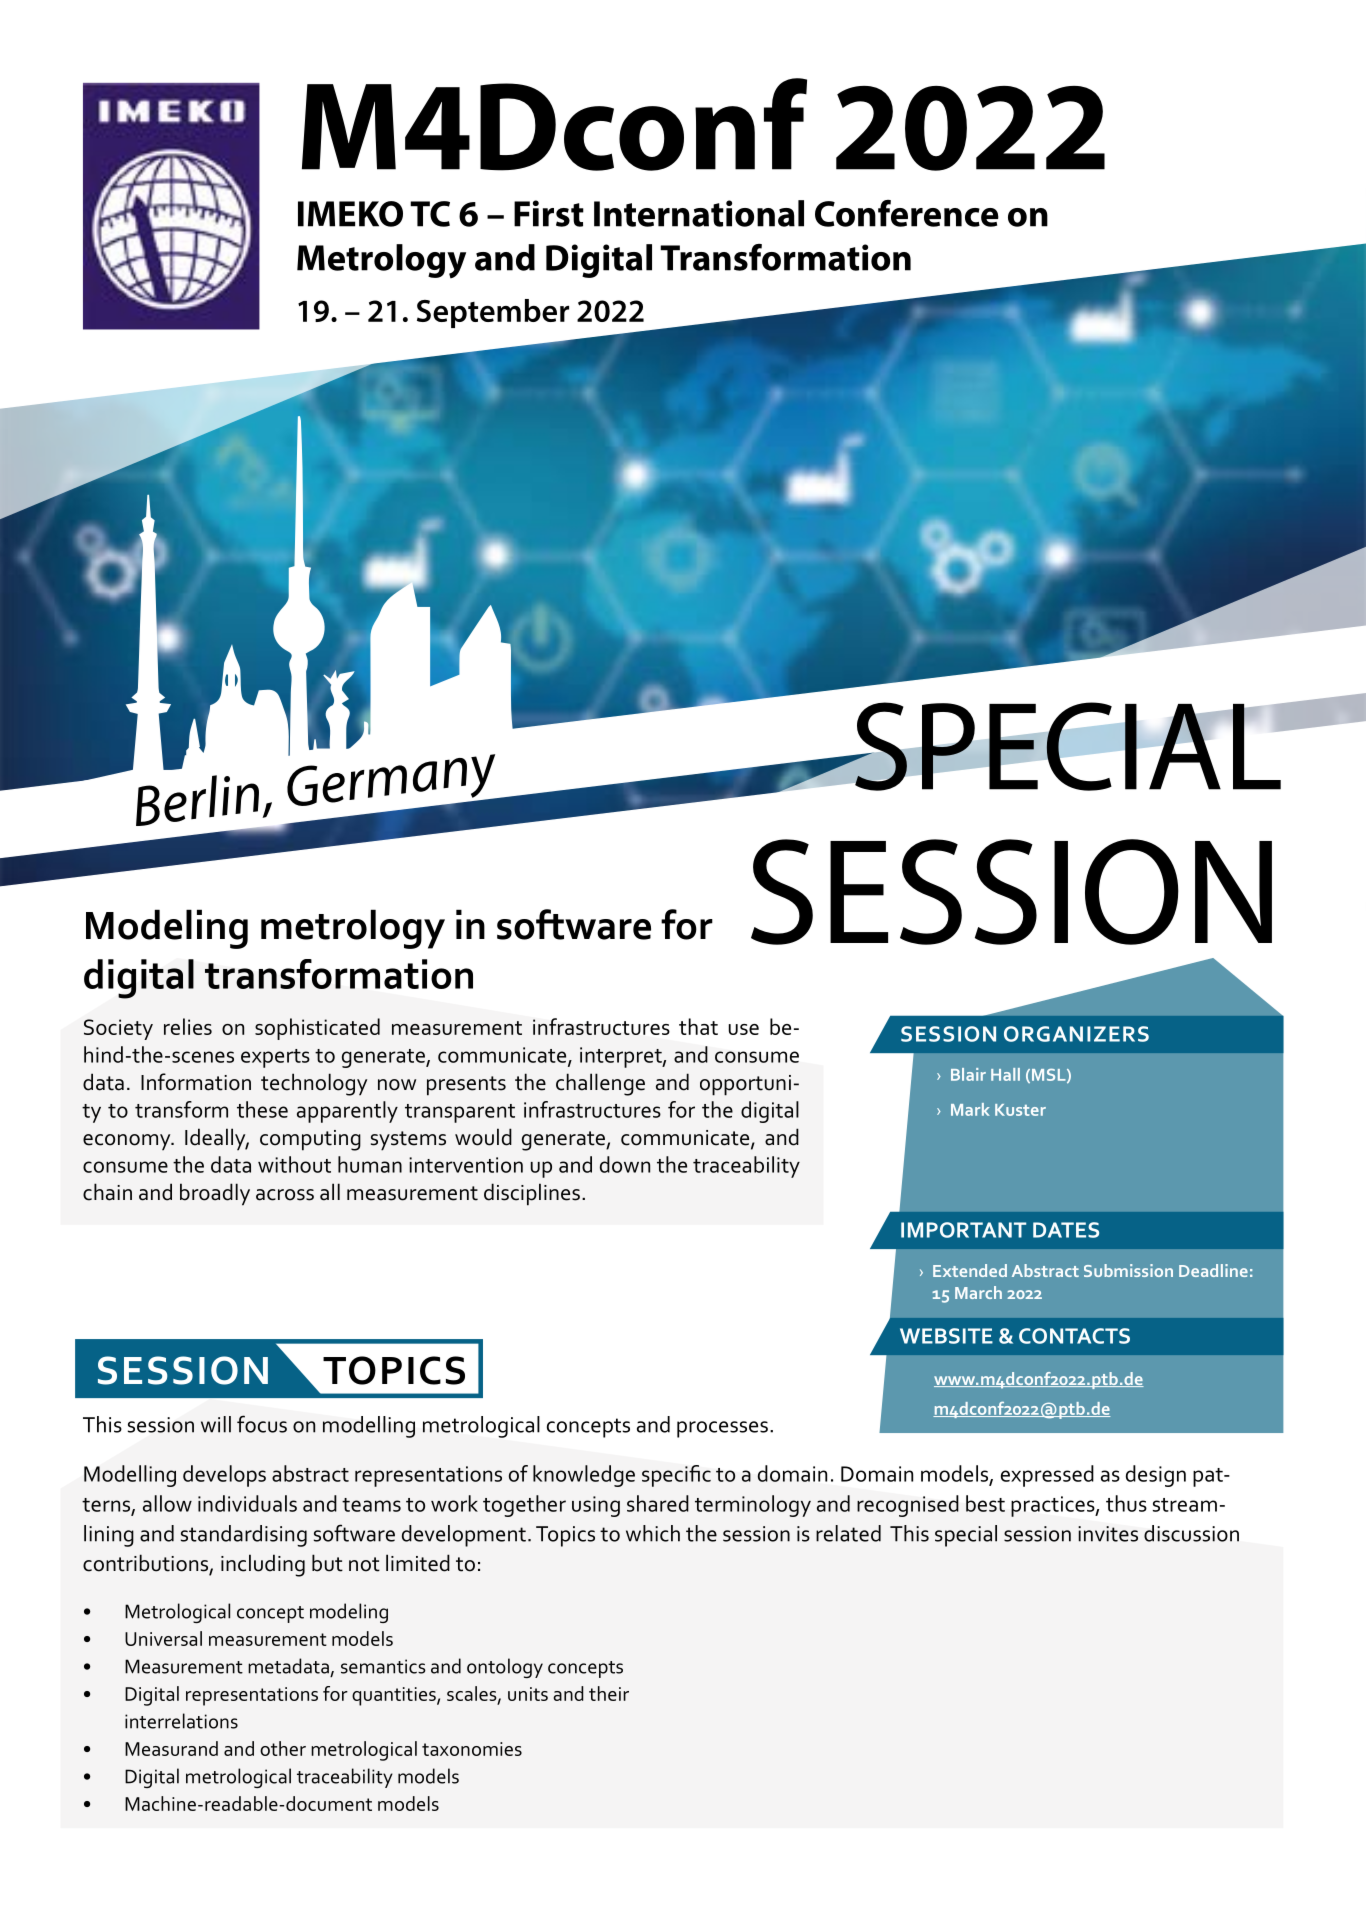  I want to click on interrelations, so click(181, 1721).
